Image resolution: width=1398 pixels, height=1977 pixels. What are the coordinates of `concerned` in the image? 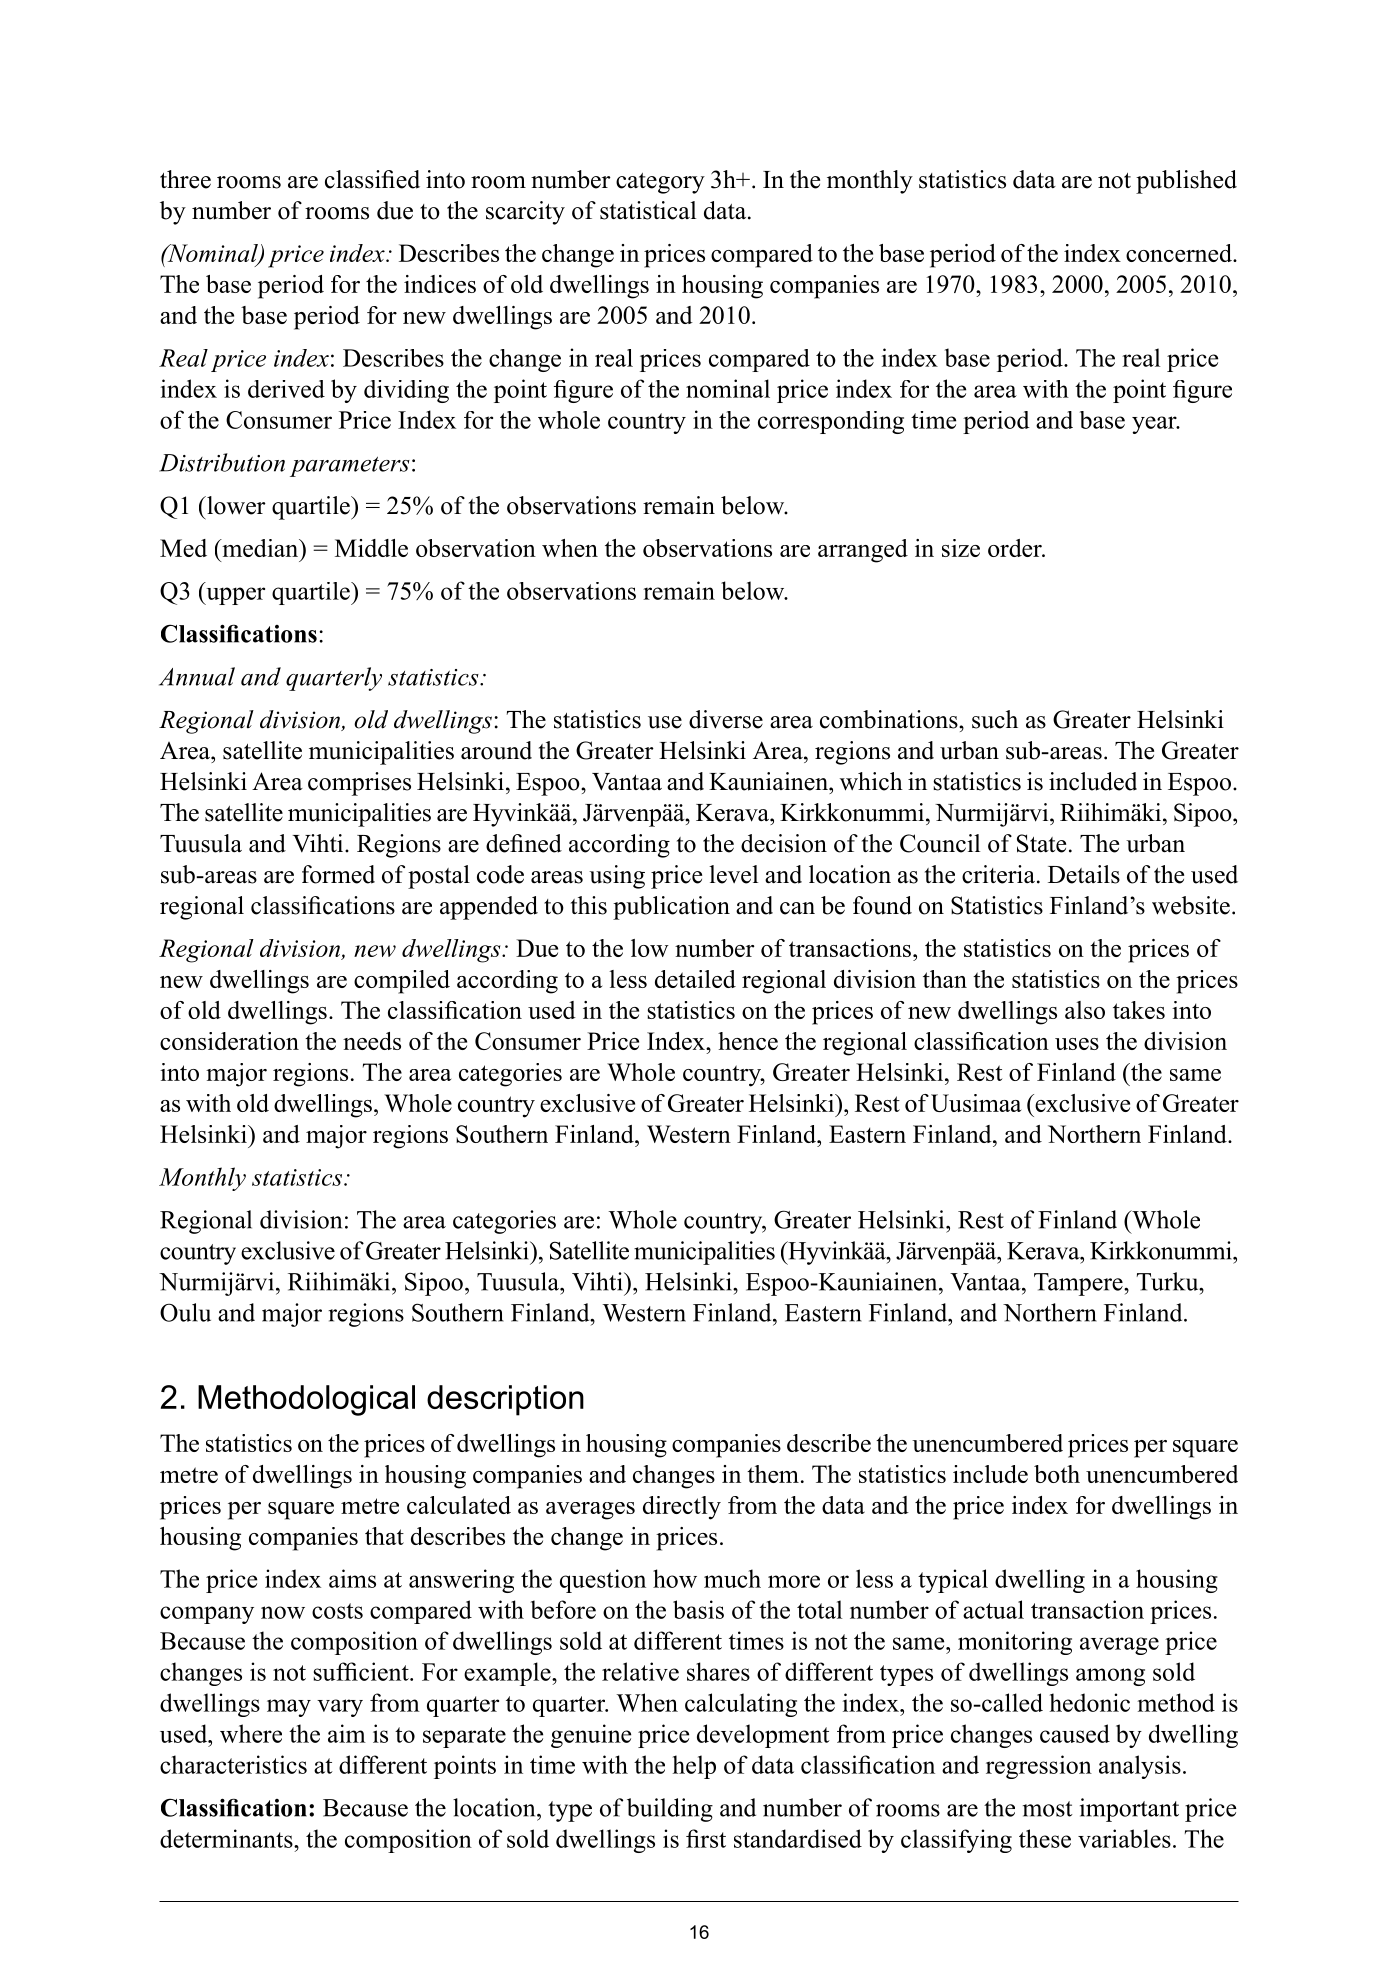 It's located at (1180, 253).
